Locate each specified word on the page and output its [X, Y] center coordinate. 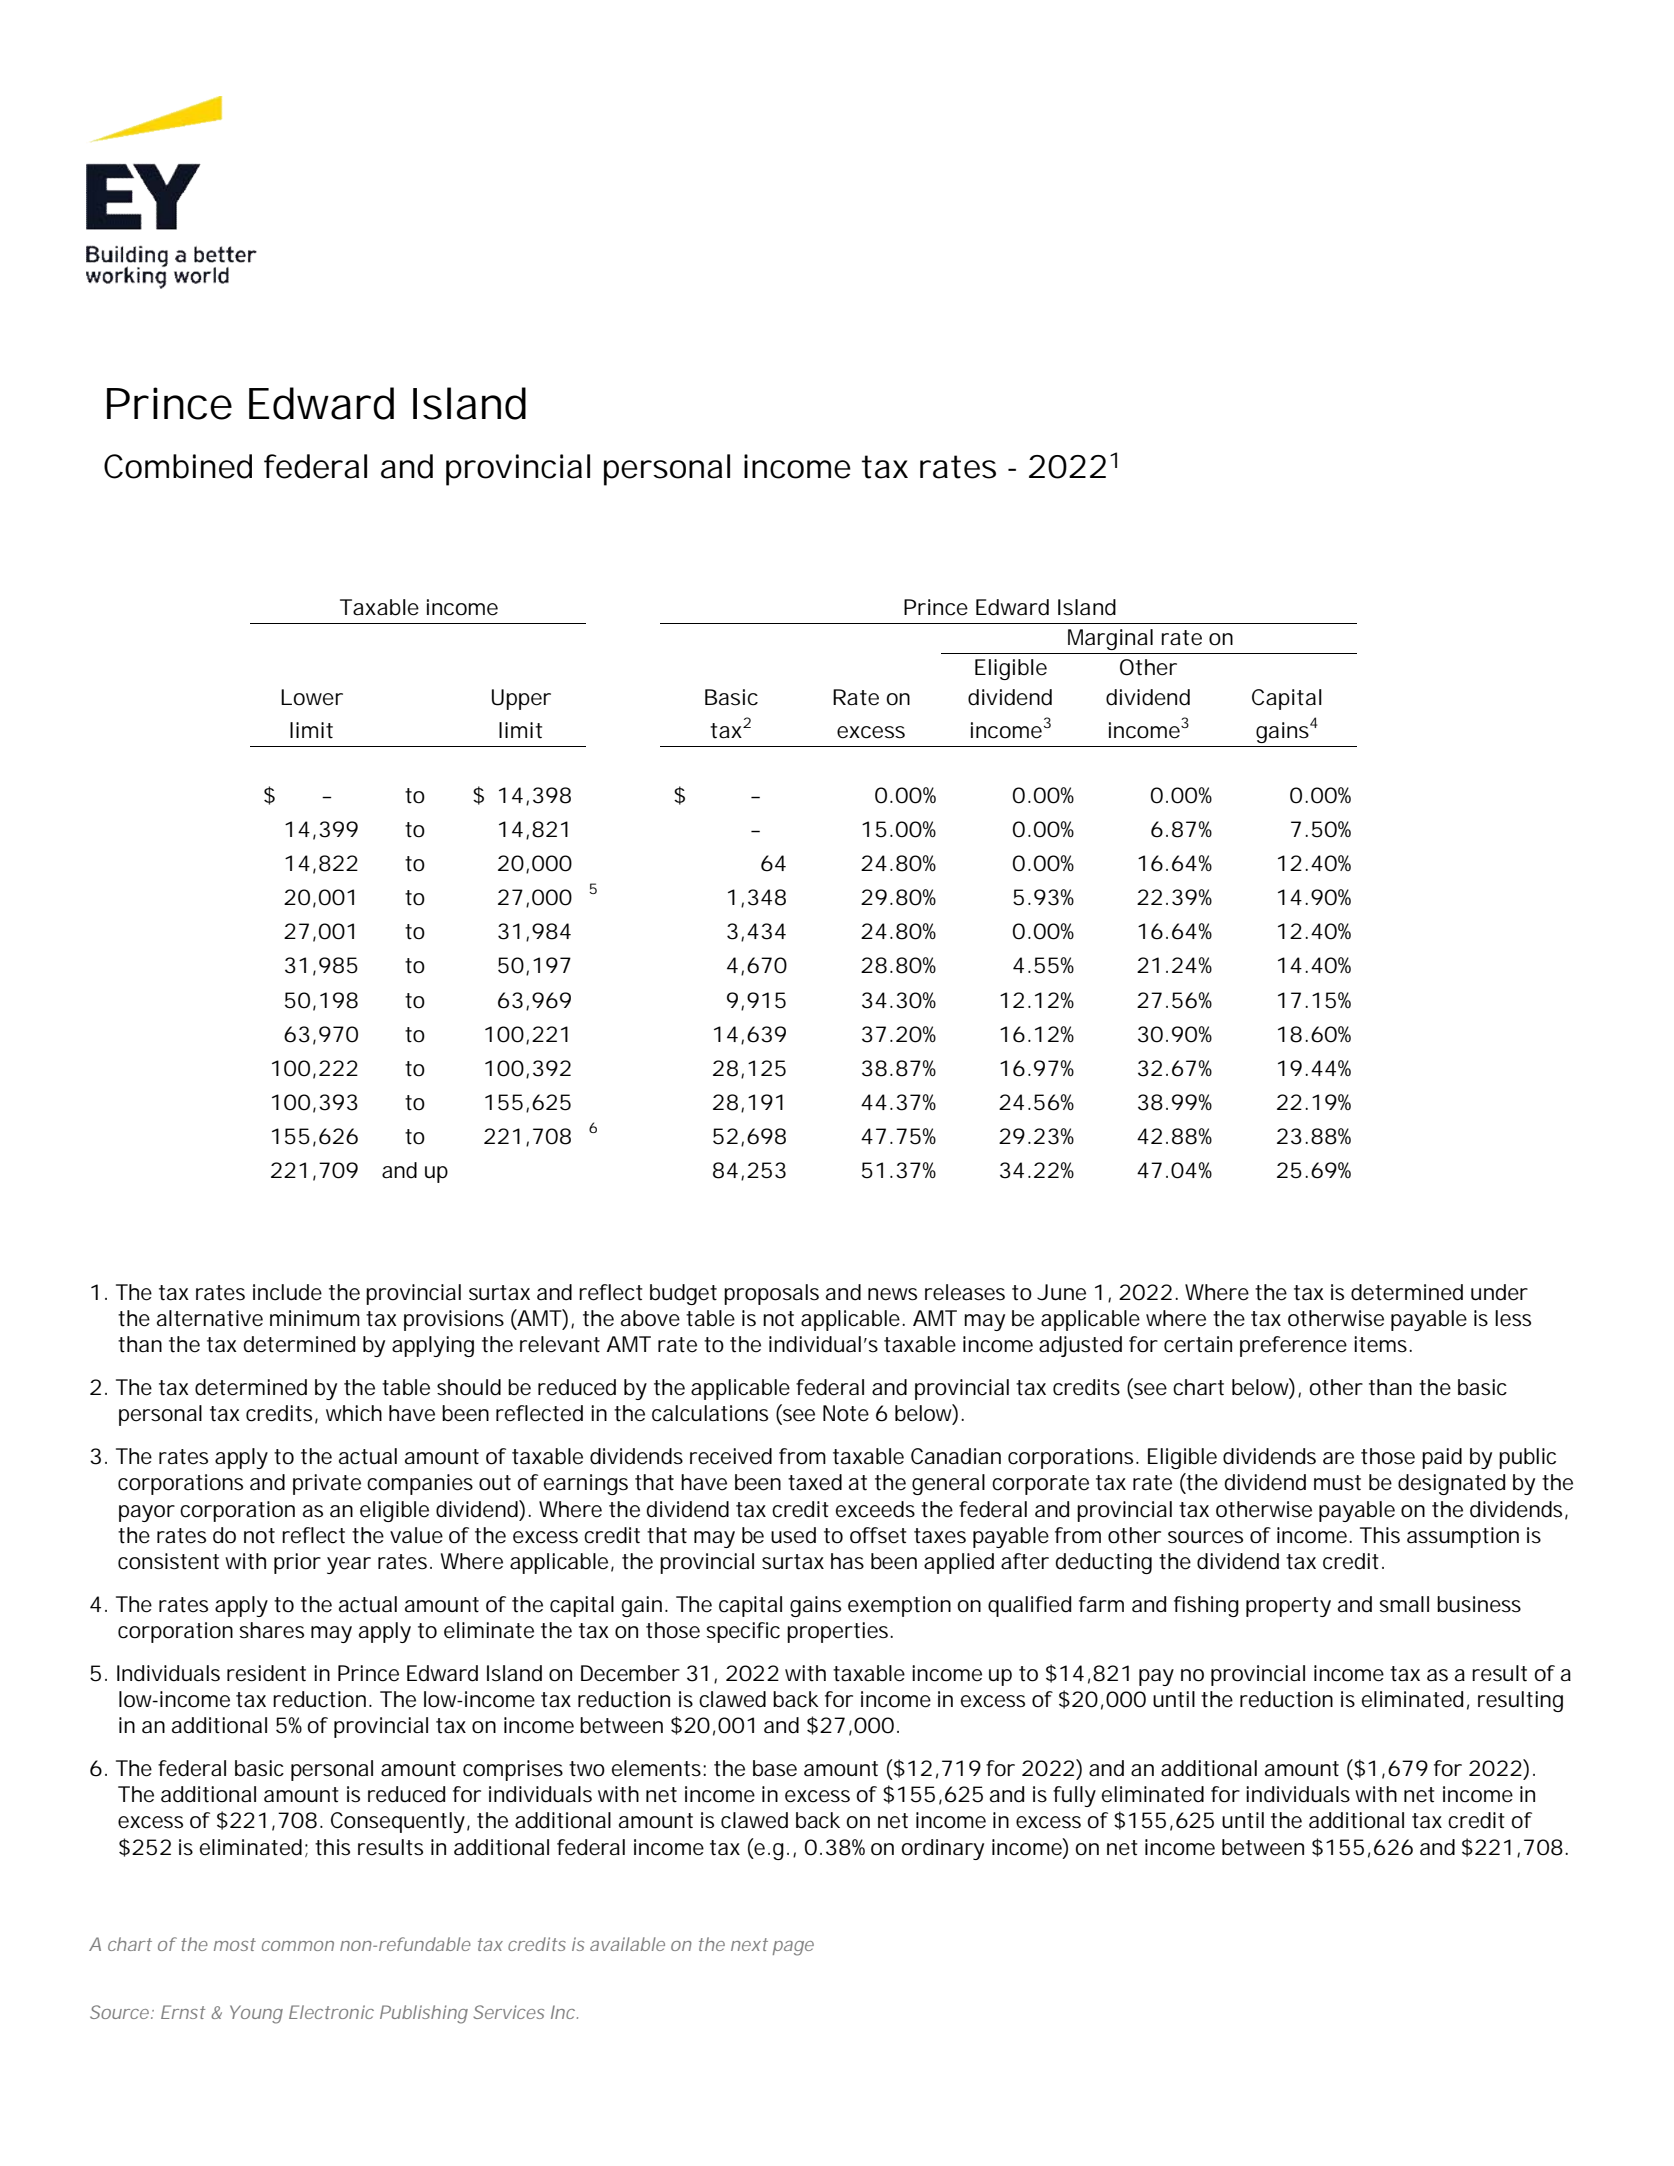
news [892, 1294]
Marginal [1110, 639]
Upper [521, 699]
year [349, 1565]
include [287, 1292]
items [1382, 1344]
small [1404, 1604]
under [1499, 1292]
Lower [312, 697]
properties [839, 1632]
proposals [771, 1294]
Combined [178, 466]
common [298, 1946]
